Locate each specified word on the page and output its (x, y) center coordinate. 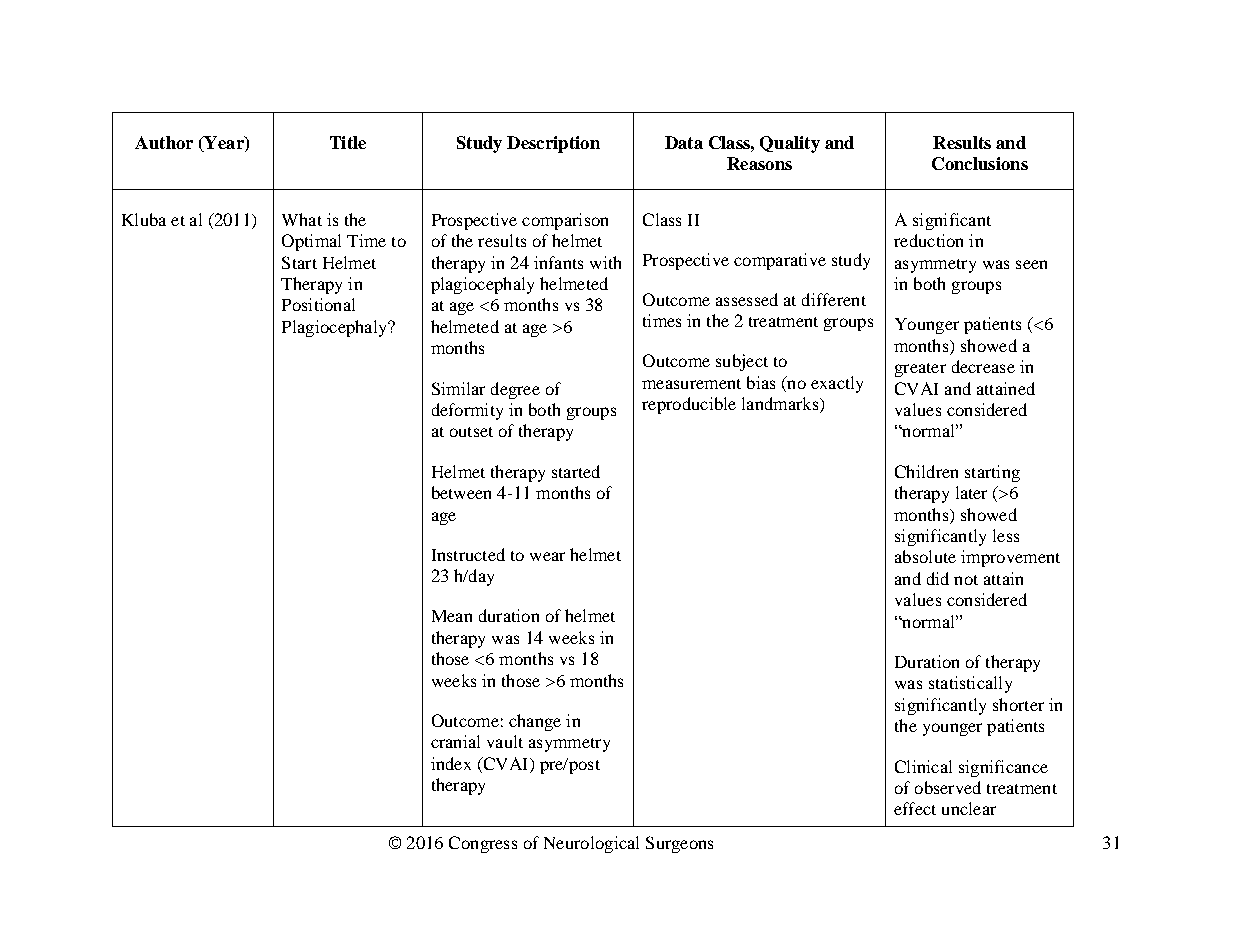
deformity (467, 411)
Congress (483, 844)
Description (553, 144)
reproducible (689, 405)
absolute (925, 556)
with (605, 262)
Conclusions (980, 163)
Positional (318, 304)
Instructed (468, 554)
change (535, 722)
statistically (970, 684)
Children (926, 471)
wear (547, 556)
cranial (455, 741)
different (834, 299)
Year (224, 142)
